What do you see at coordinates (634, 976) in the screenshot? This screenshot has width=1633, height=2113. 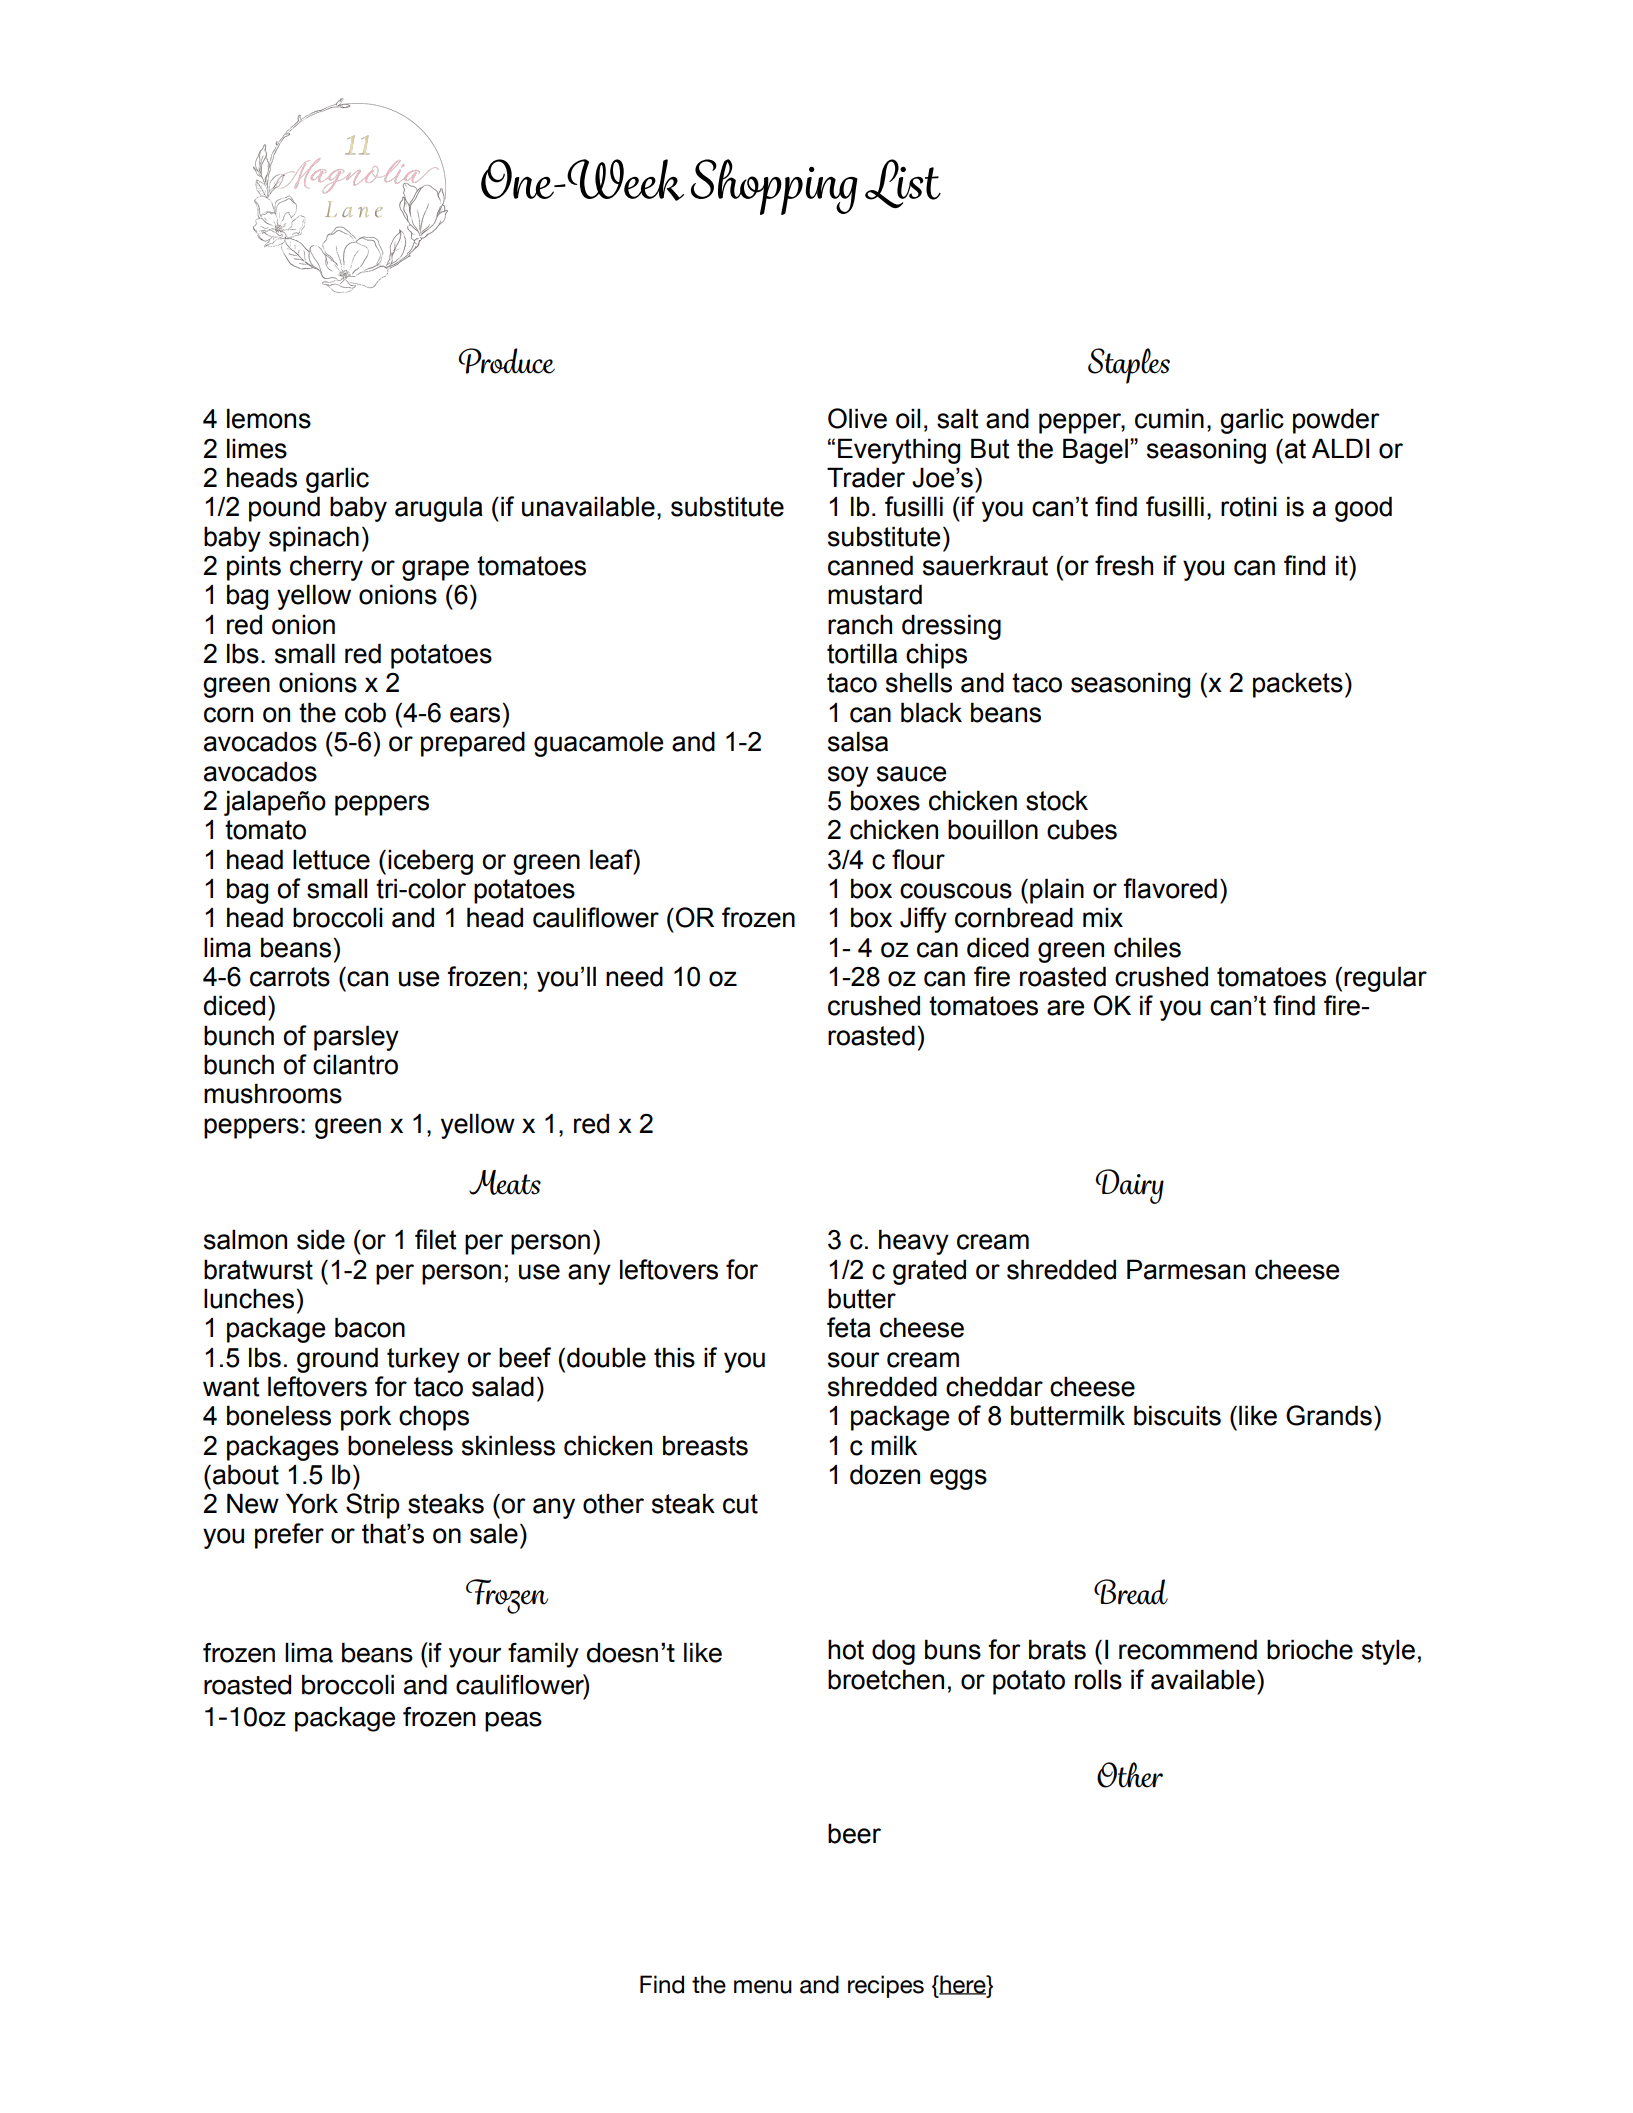 I see `need` at bounding box center [634, 976].
